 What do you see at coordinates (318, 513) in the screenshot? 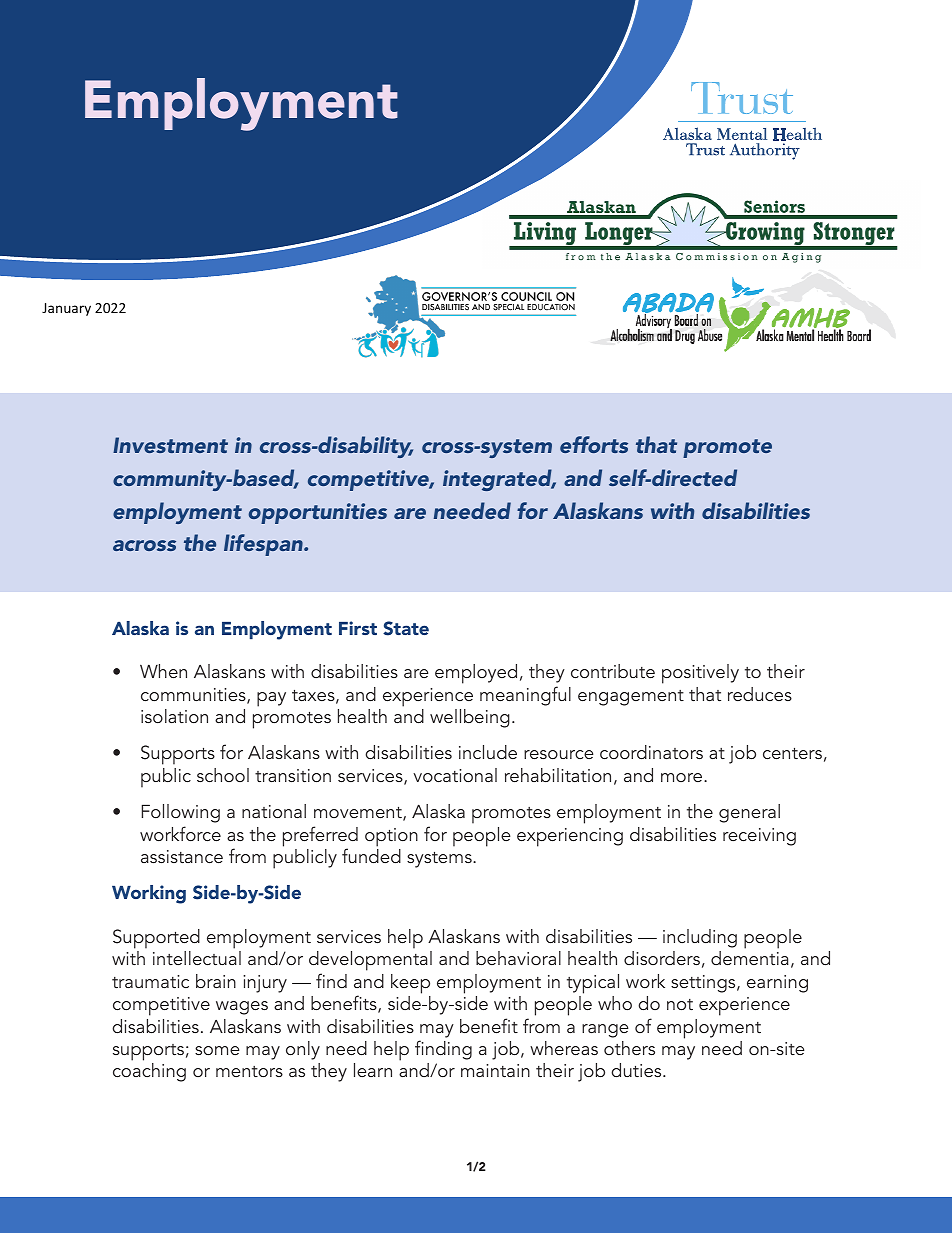
I see `opportunities` at bounding box center [318, 513].
